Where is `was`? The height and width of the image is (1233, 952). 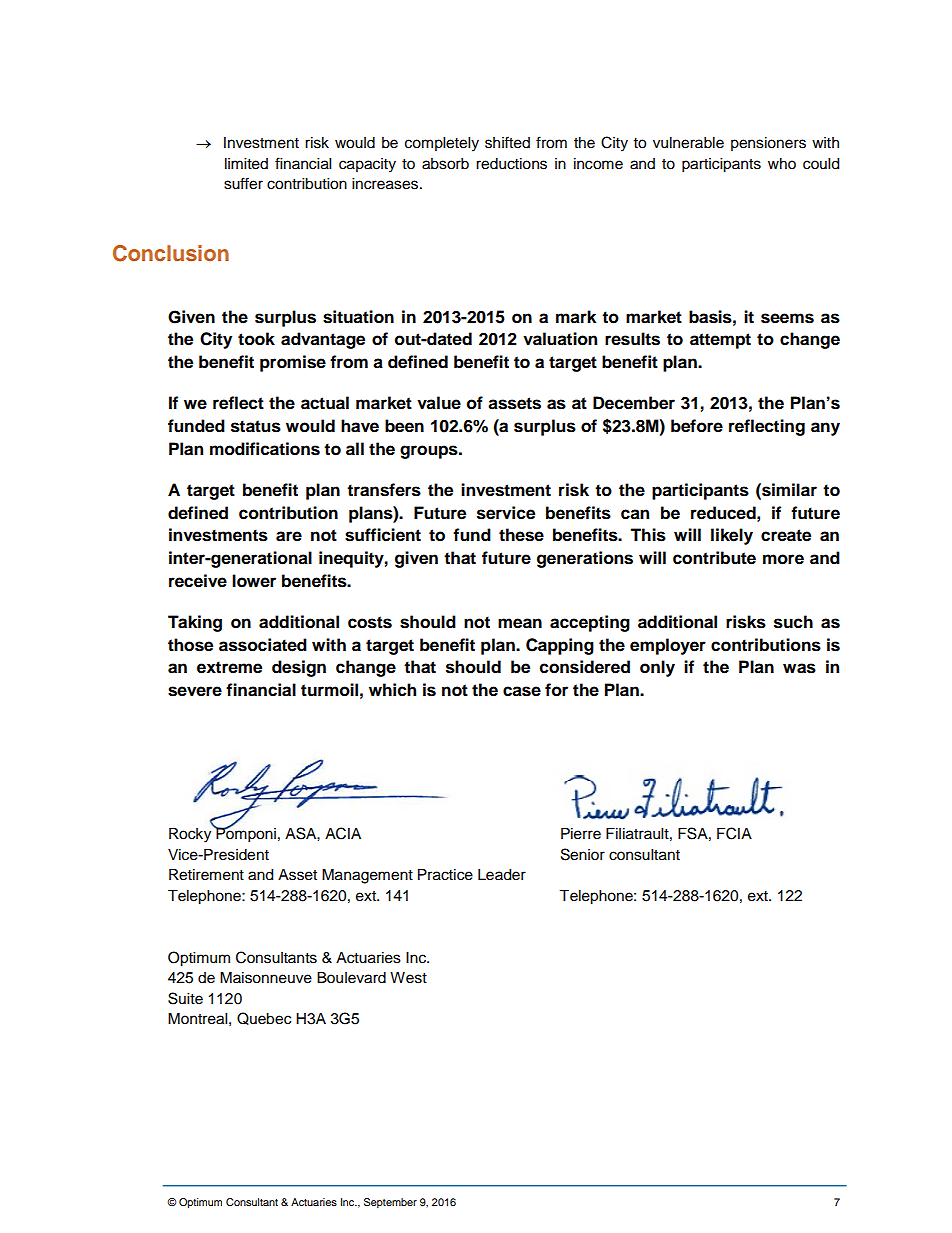
was is located at coordinates (799, 668).
